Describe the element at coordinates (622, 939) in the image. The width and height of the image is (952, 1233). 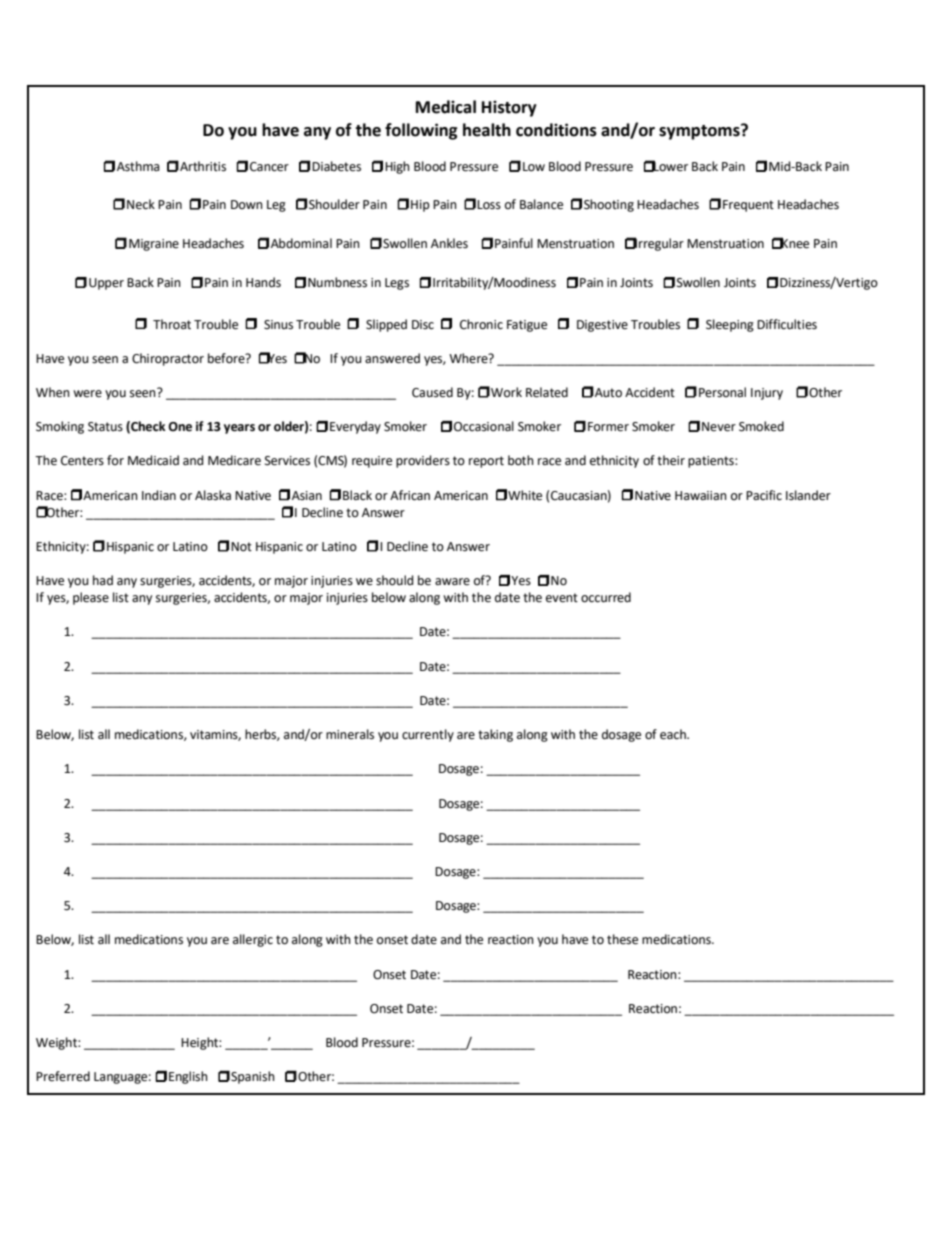
I see `these` at that location.
